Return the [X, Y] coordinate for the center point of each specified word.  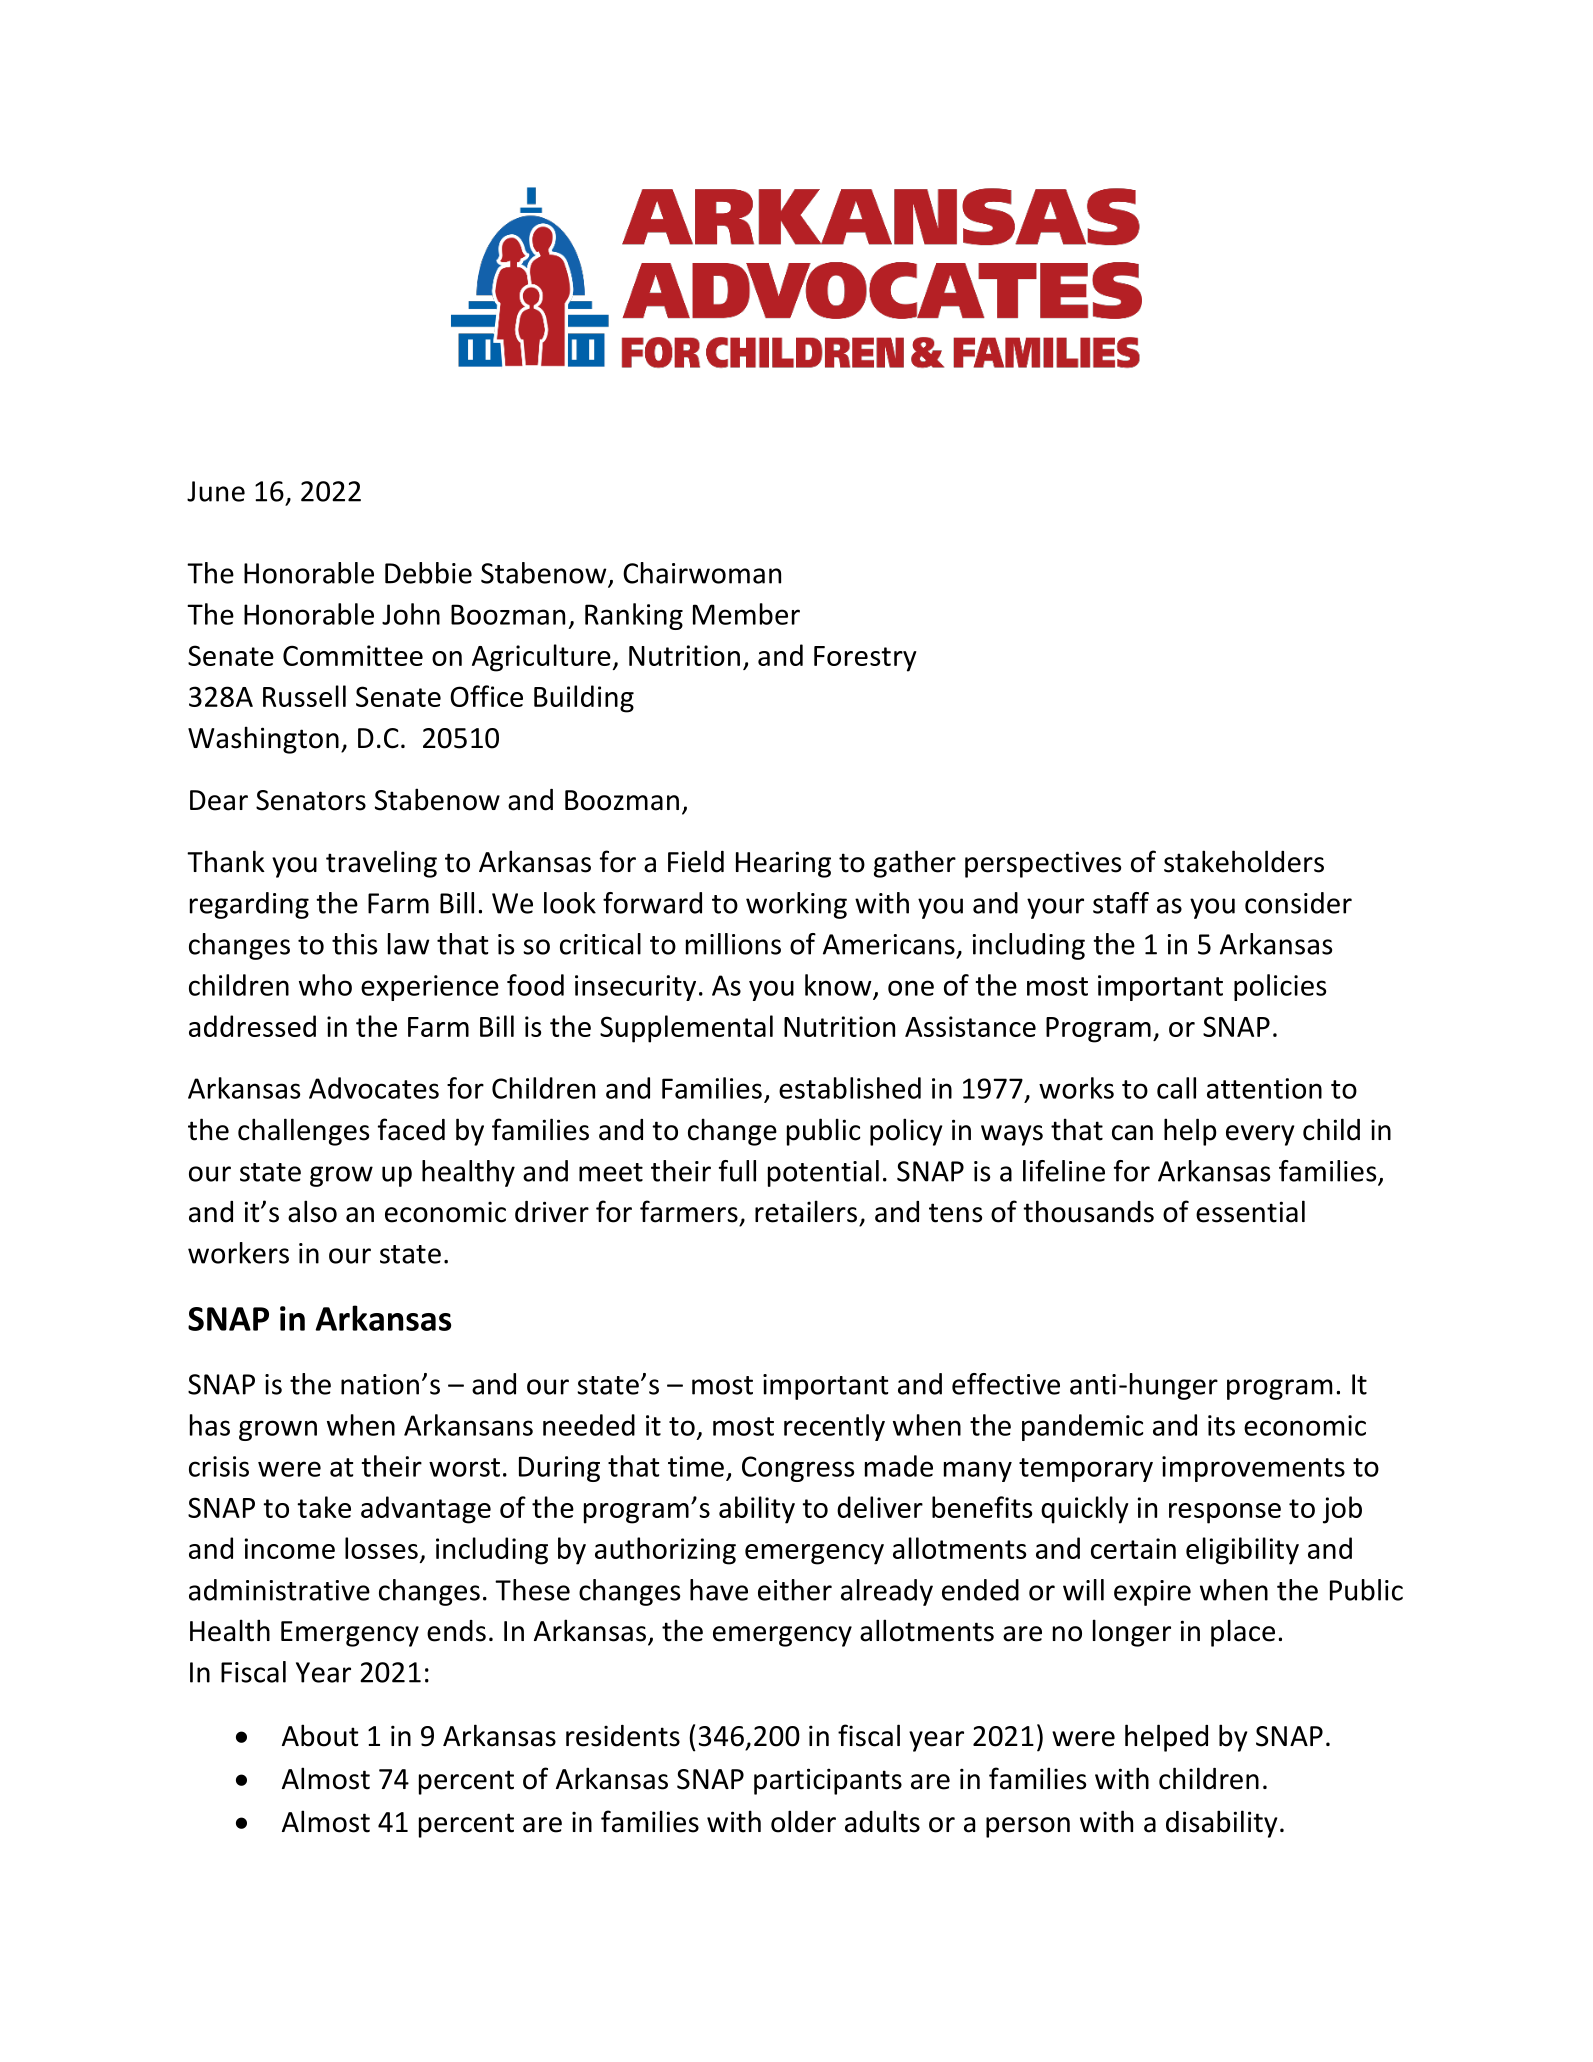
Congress [798, 1469]
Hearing [783, 864]
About [320, 1735]
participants [828, 1781]
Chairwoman [702, 573]
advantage [426, 1510]
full [737, 1171]
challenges [303, 1132]
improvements [1253, 1469]
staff [1121, 903]
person [1028, 1827]
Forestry [865, 659]
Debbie [428, 573]
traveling [381, 864]
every [1260, 1135]
